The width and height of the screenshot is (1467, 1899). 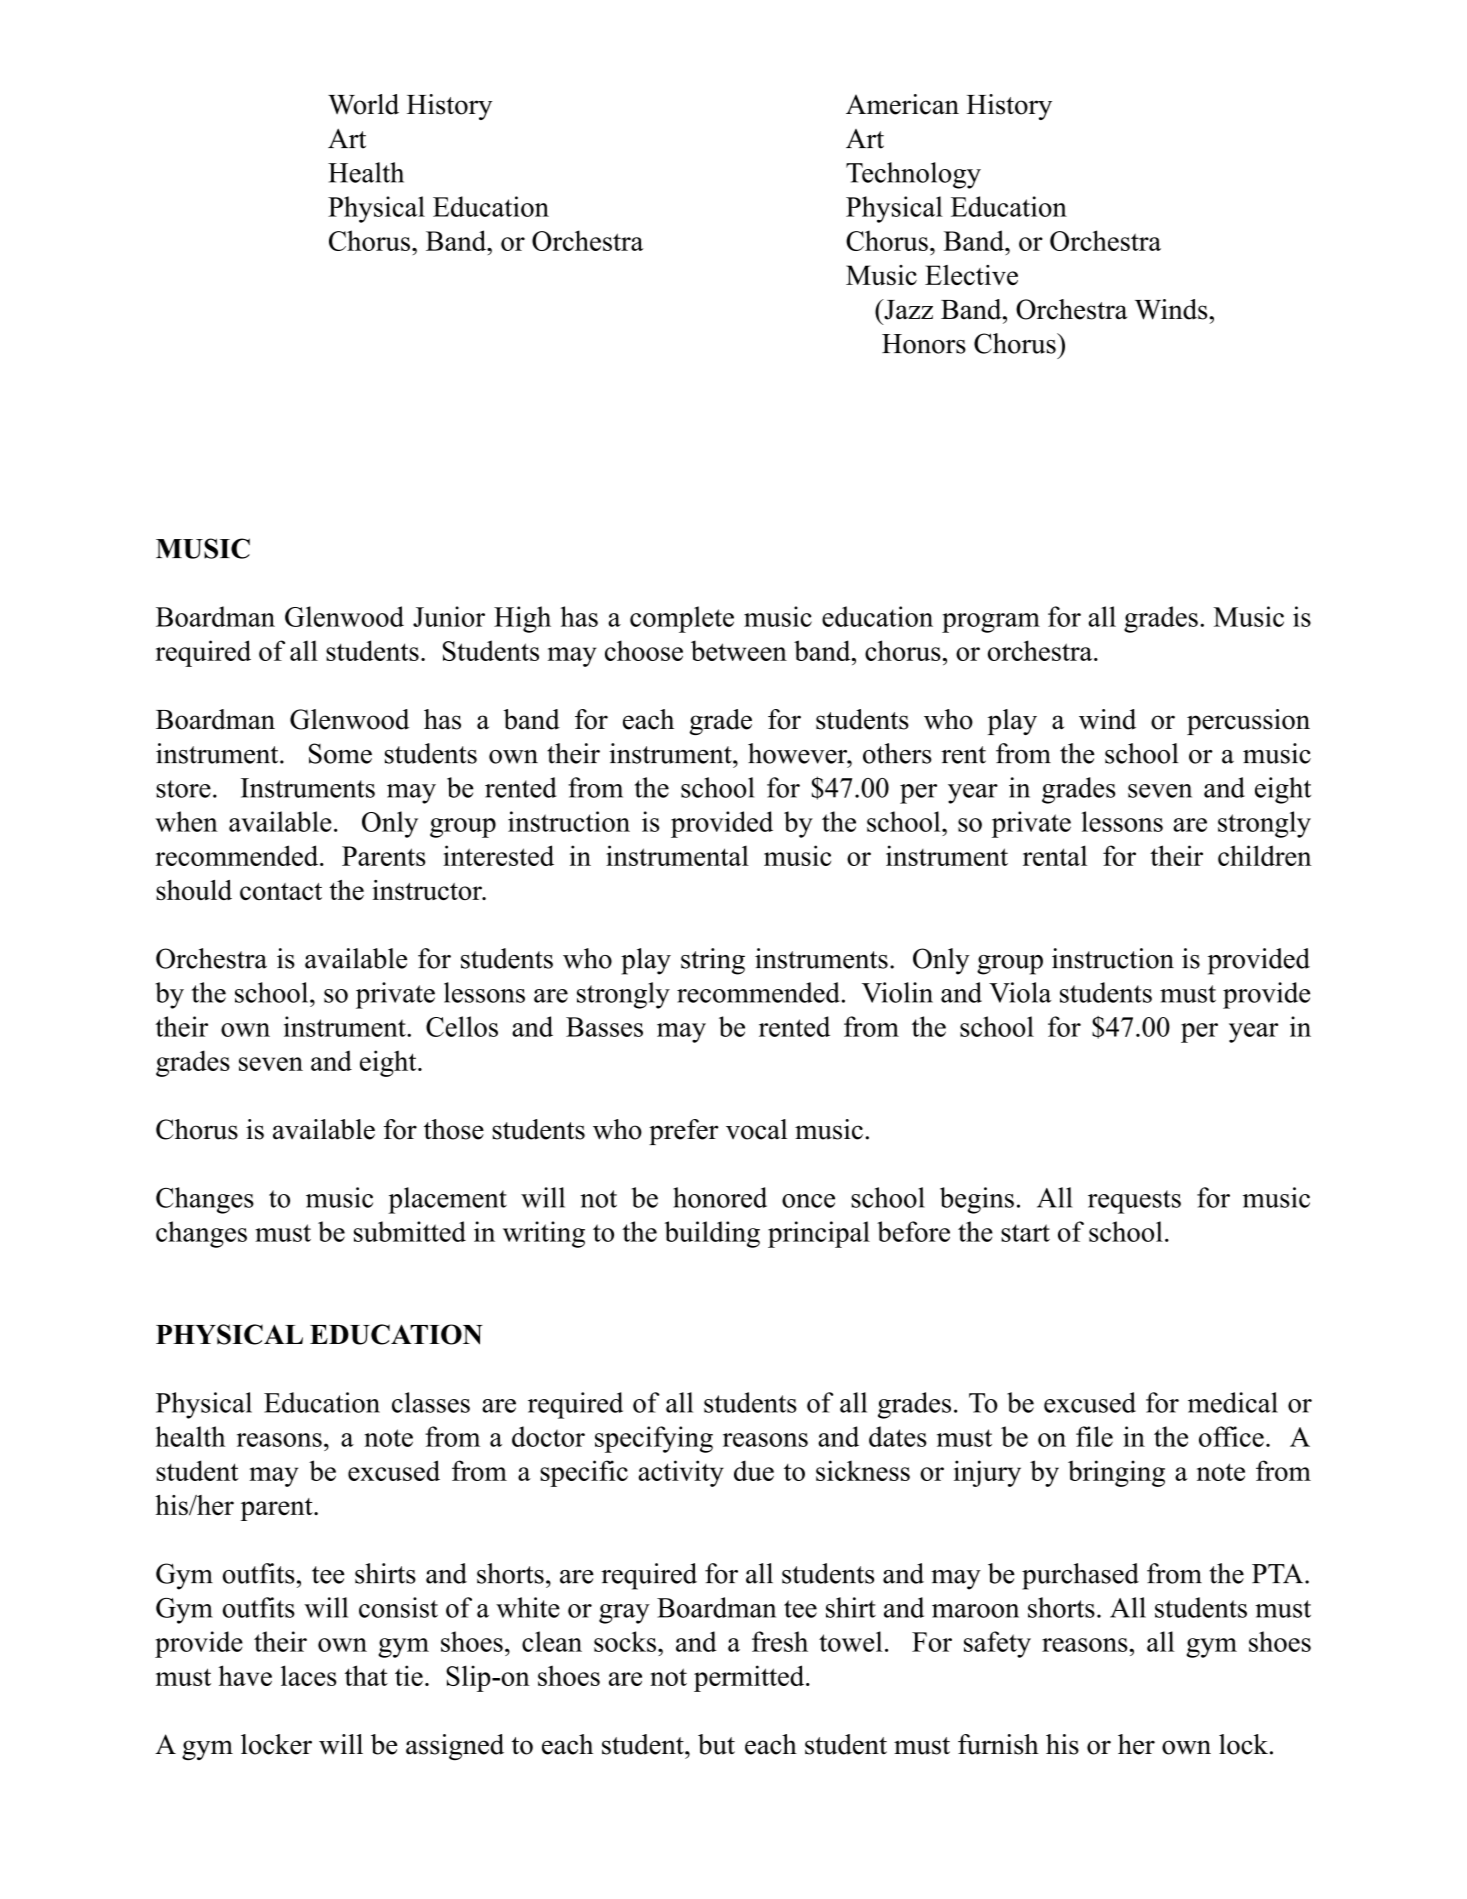 What do you see at coordinates (281, 891) in the screenshot?
I see `contact` at bounding box center [281, 891].
